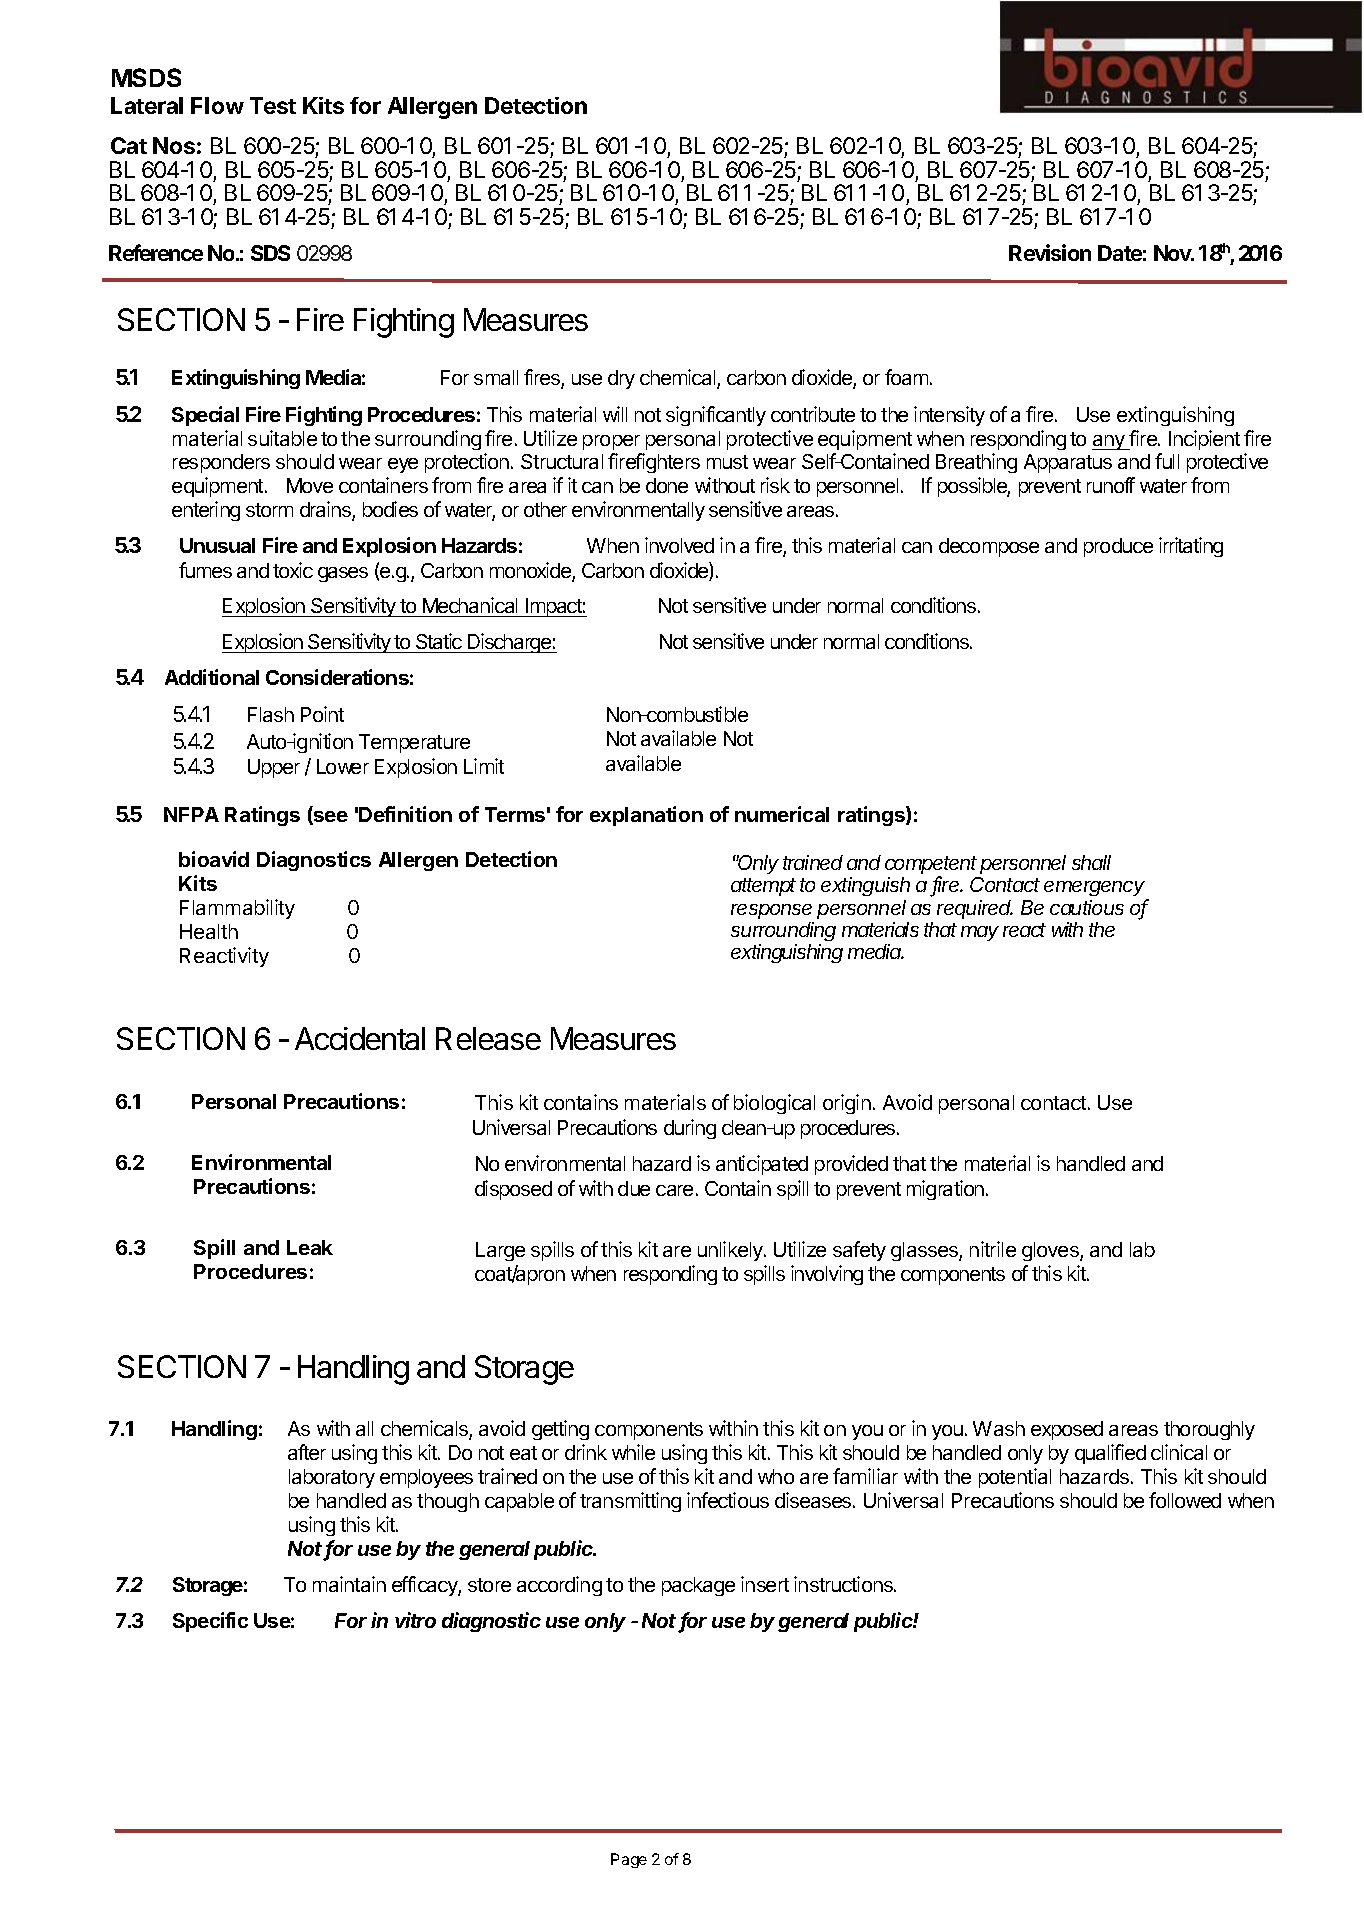  I want to click on Specific, so click(210, 1622).
